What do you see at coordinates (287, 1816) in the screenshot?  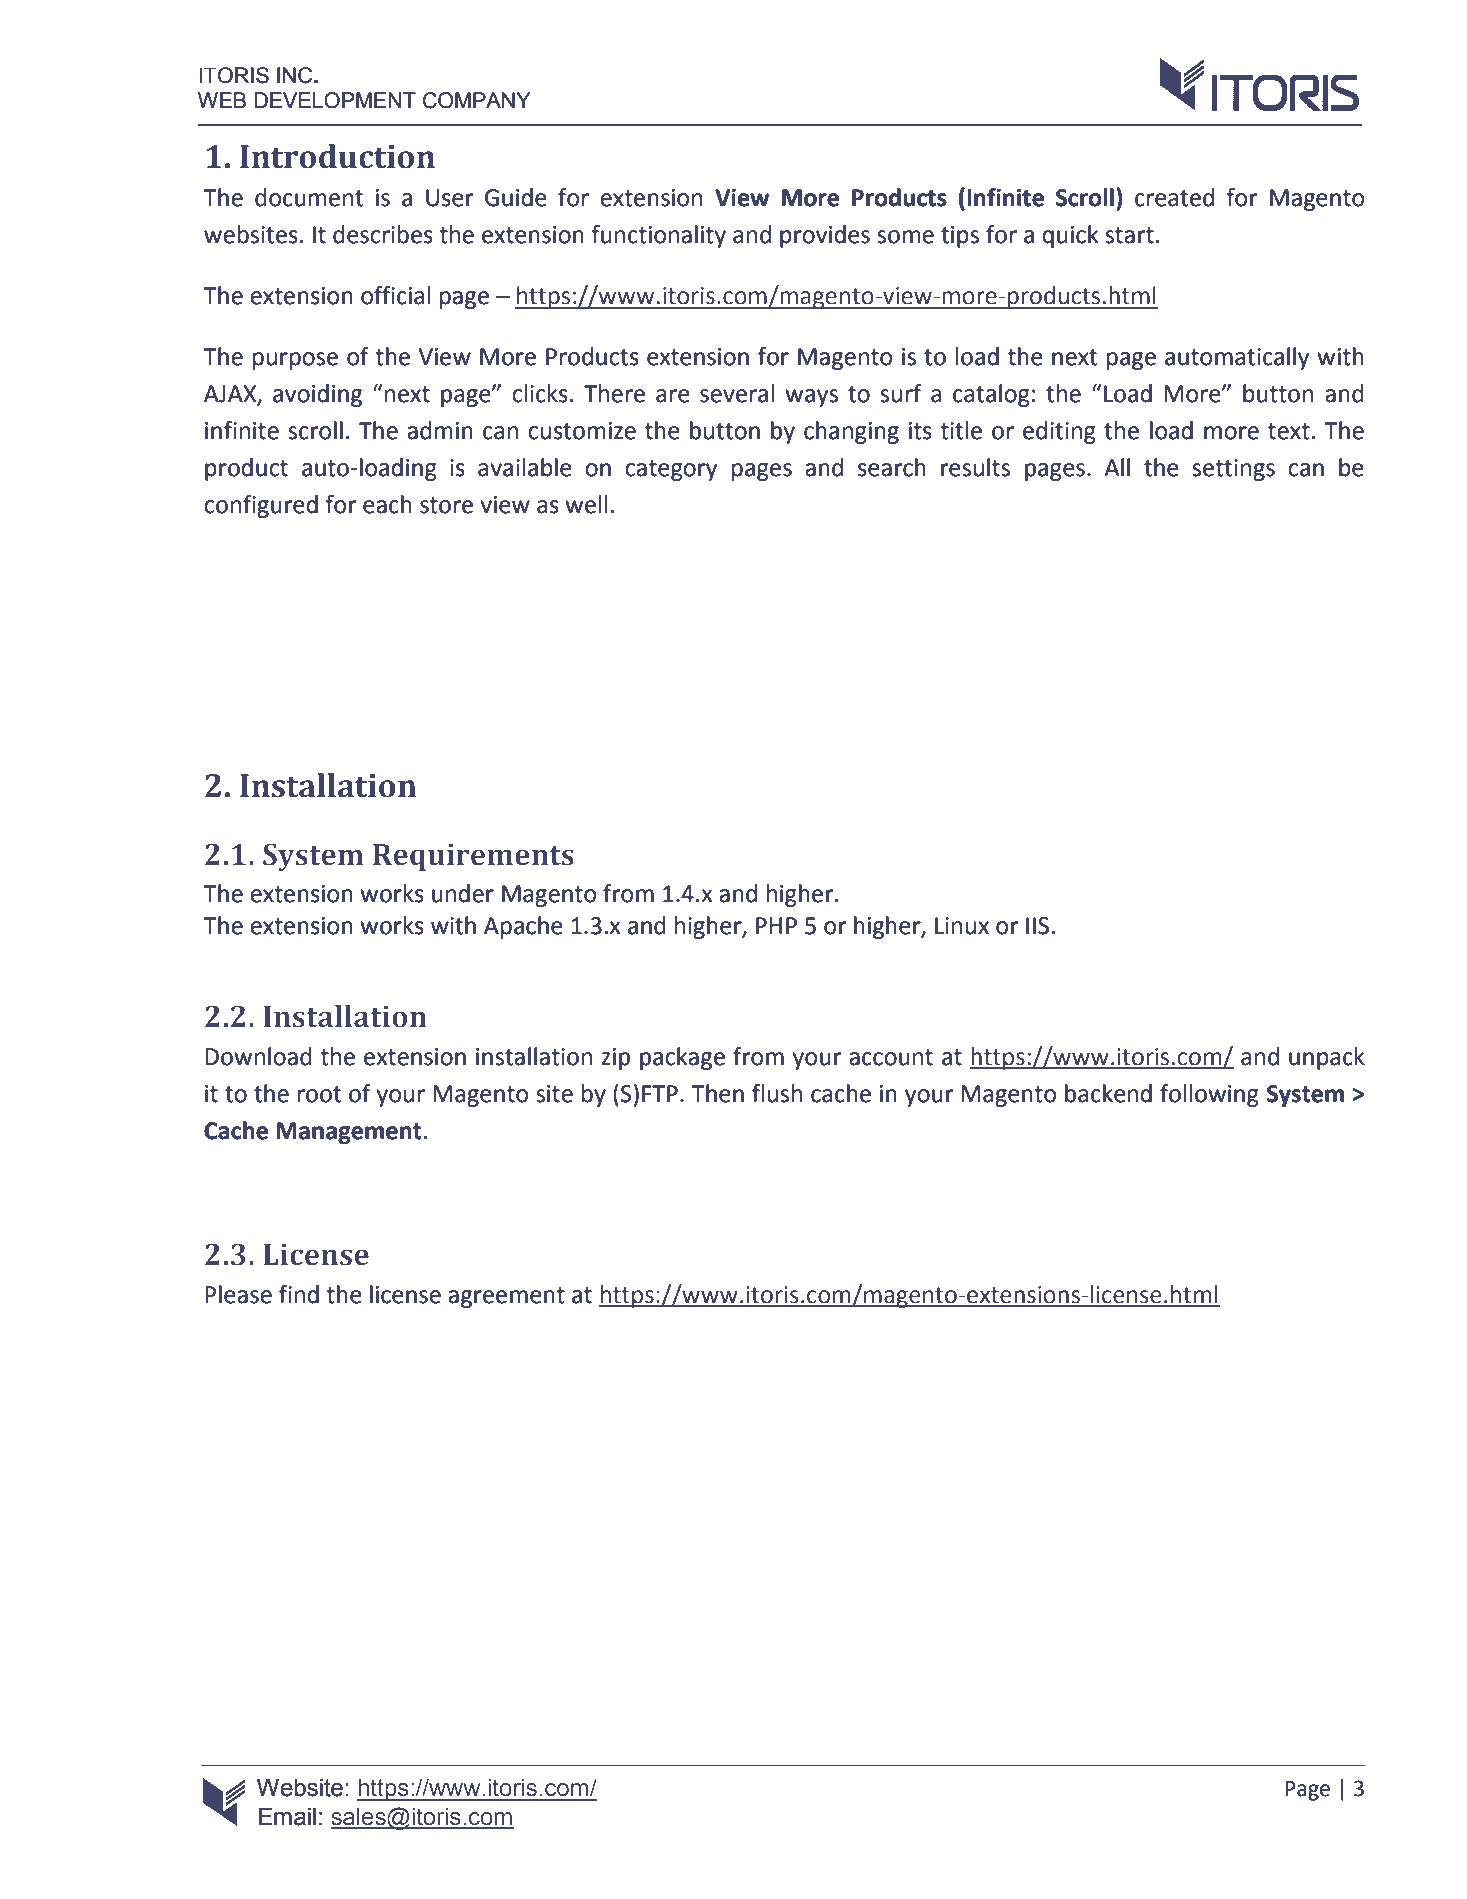 I see `Email` at bounding box center [287, 1816].
